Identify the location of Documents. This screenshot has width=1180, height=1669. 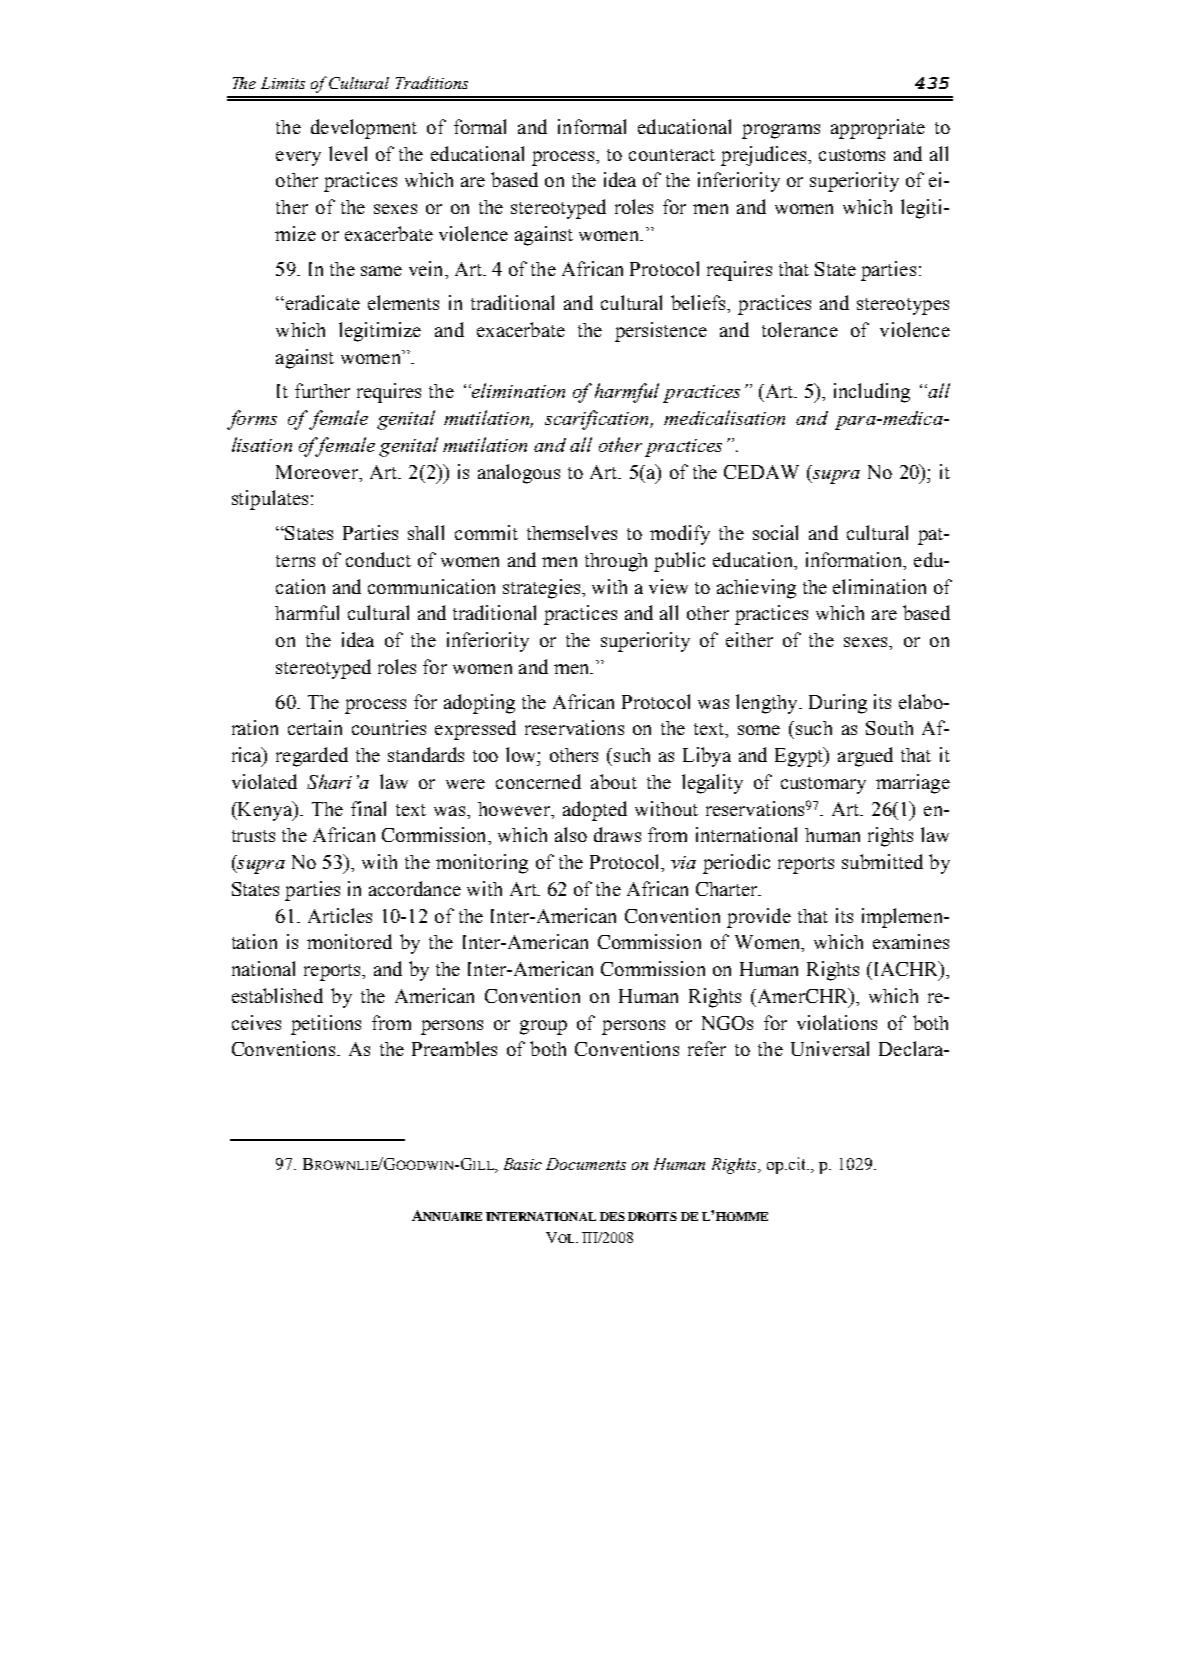
(586, 1164).
